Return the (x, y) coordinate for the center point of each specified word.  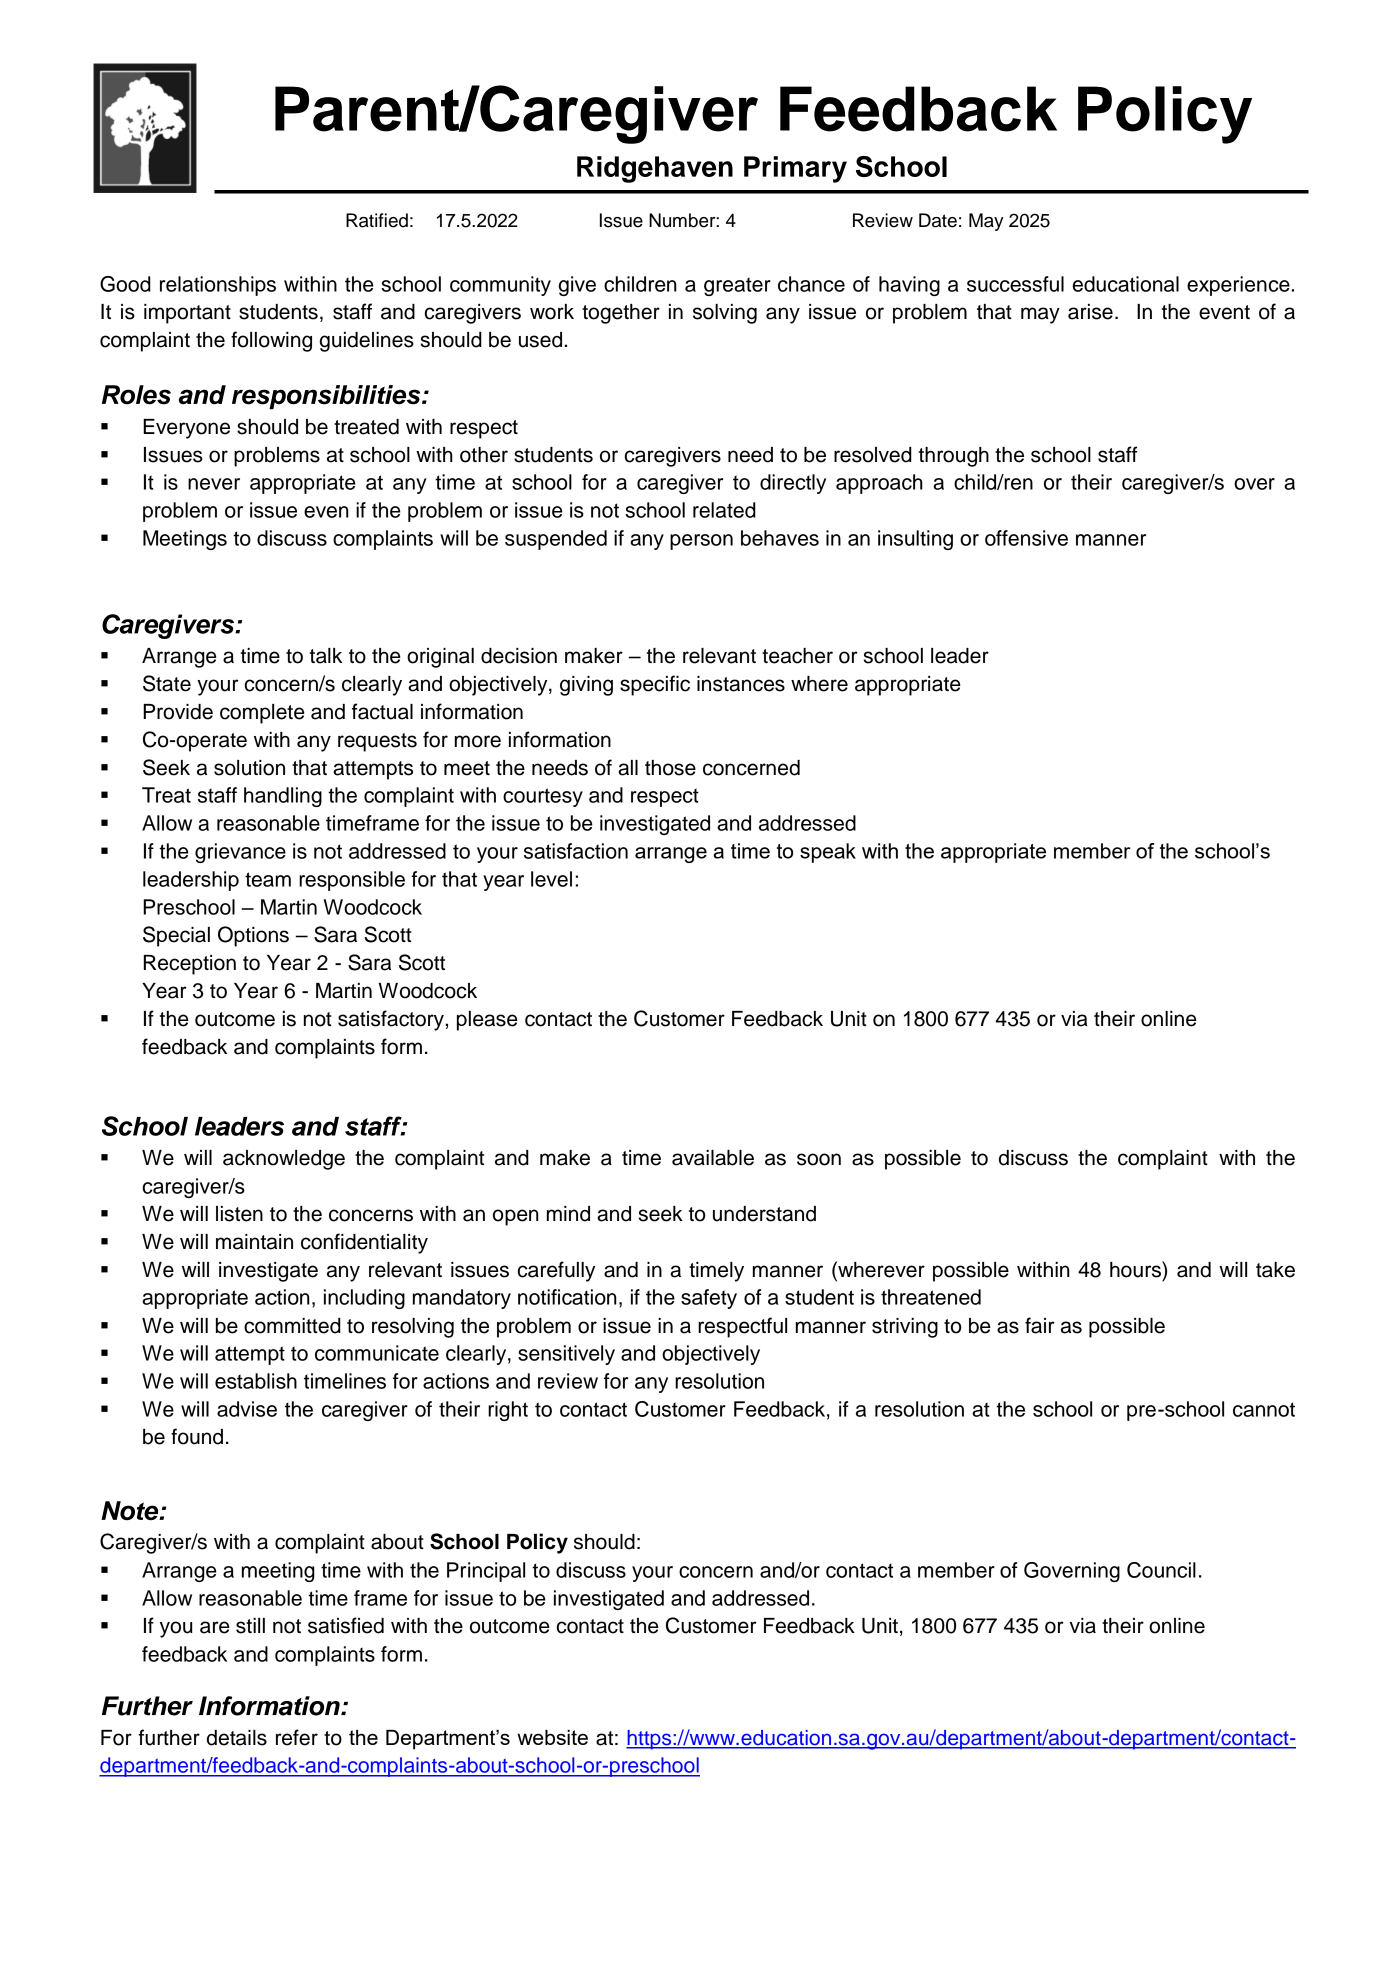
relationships (218, 286)
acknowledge (284, 1160)
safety (709, 1299)
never (214, 484)
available (713, 1158)
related (724, 510)
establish (256, 1381)
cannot (1264, 1409)
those (670, 768)
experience (1238, 286)
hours (1136, 1269)
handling (283, 797)
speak (828, 853)
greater (737, 286)
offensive (1026, 538)
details (237, 1738)
